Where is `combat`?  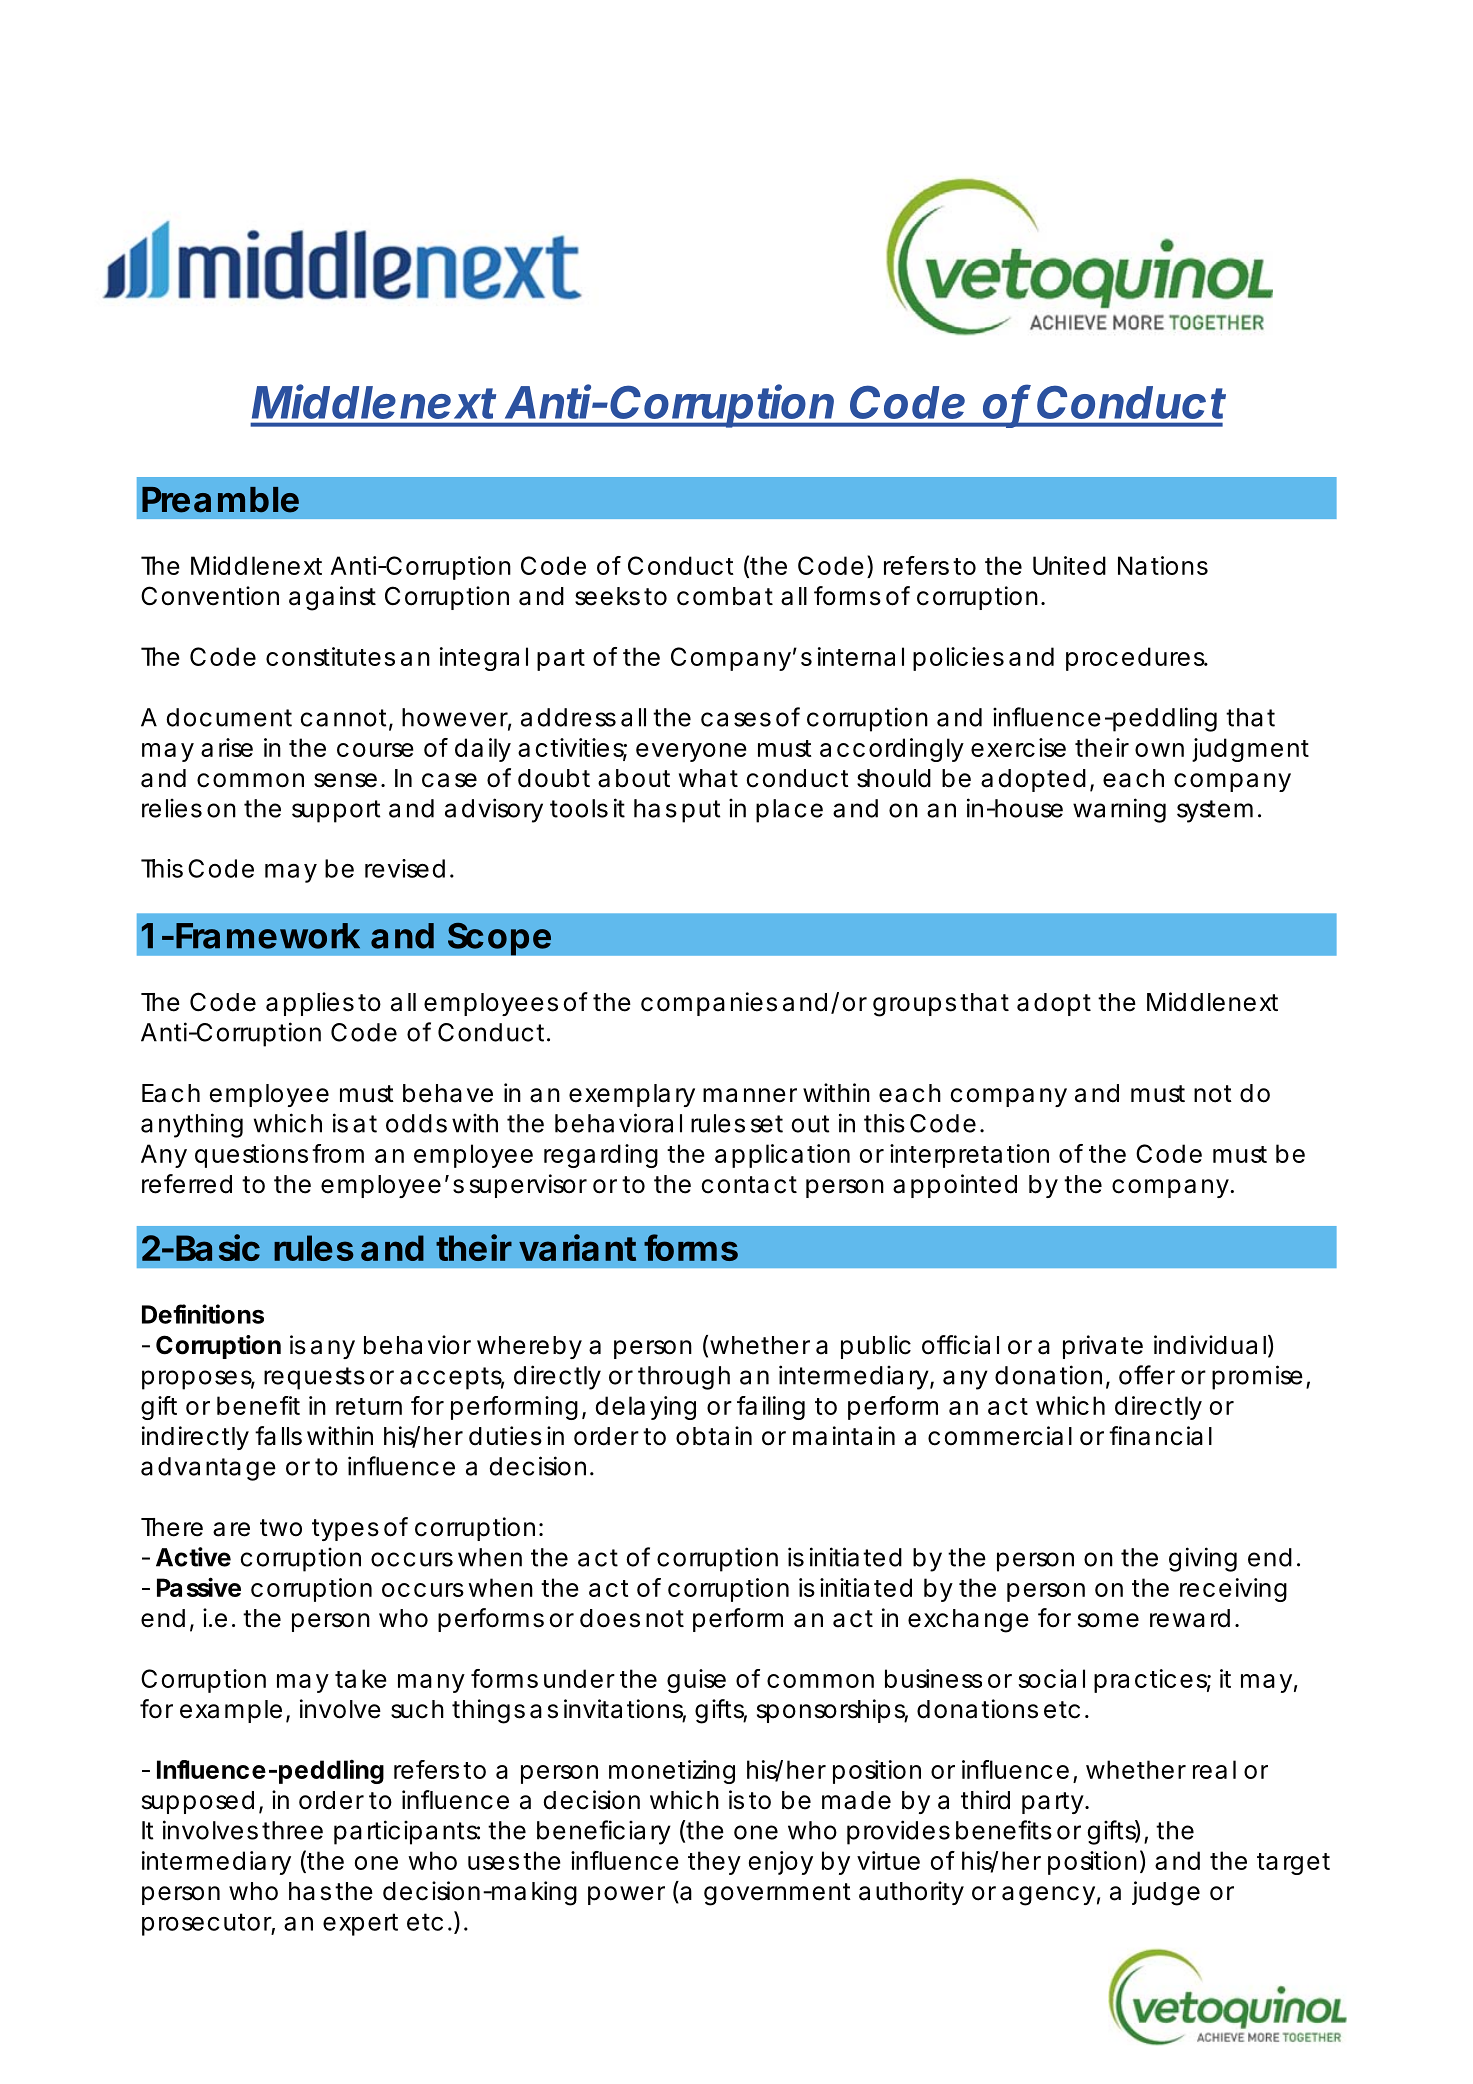 combat is located at coordinates (725, 596).
